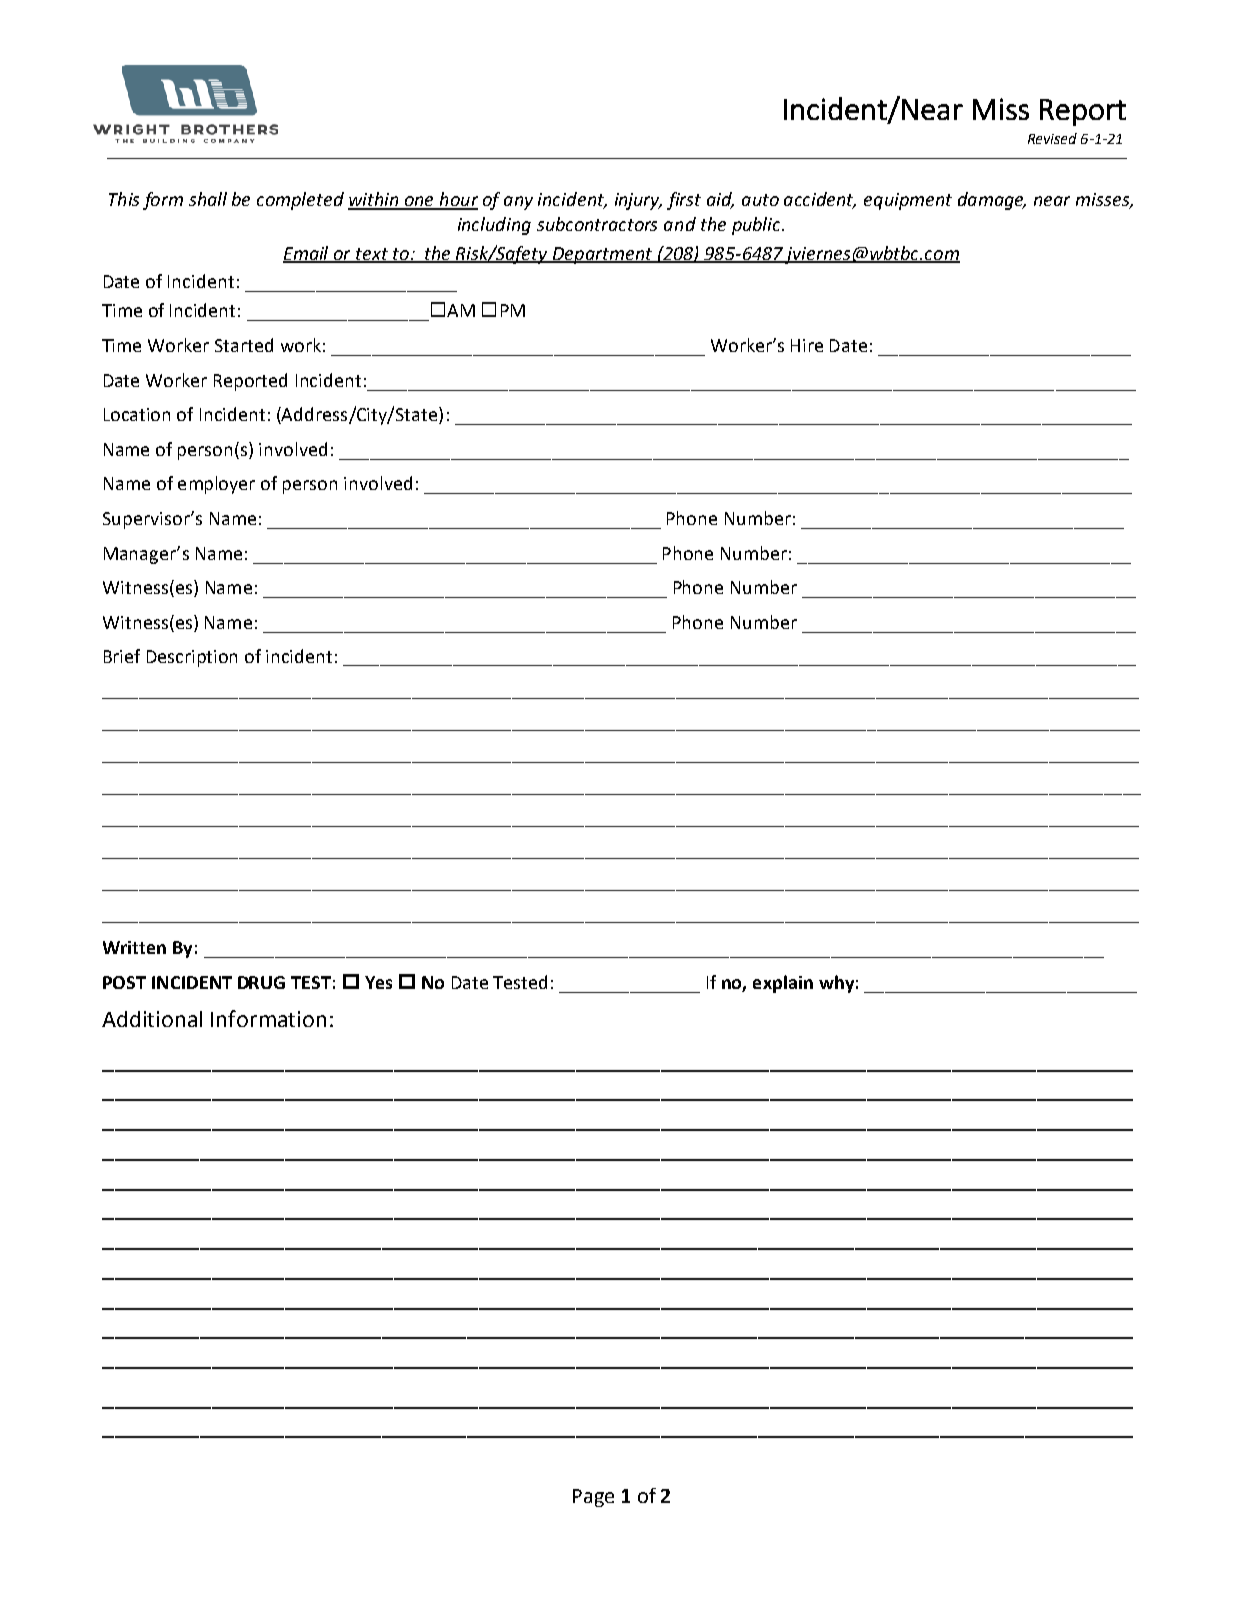 The image size is (1243, 1609). I want to click on Description, so click(192, 658).
